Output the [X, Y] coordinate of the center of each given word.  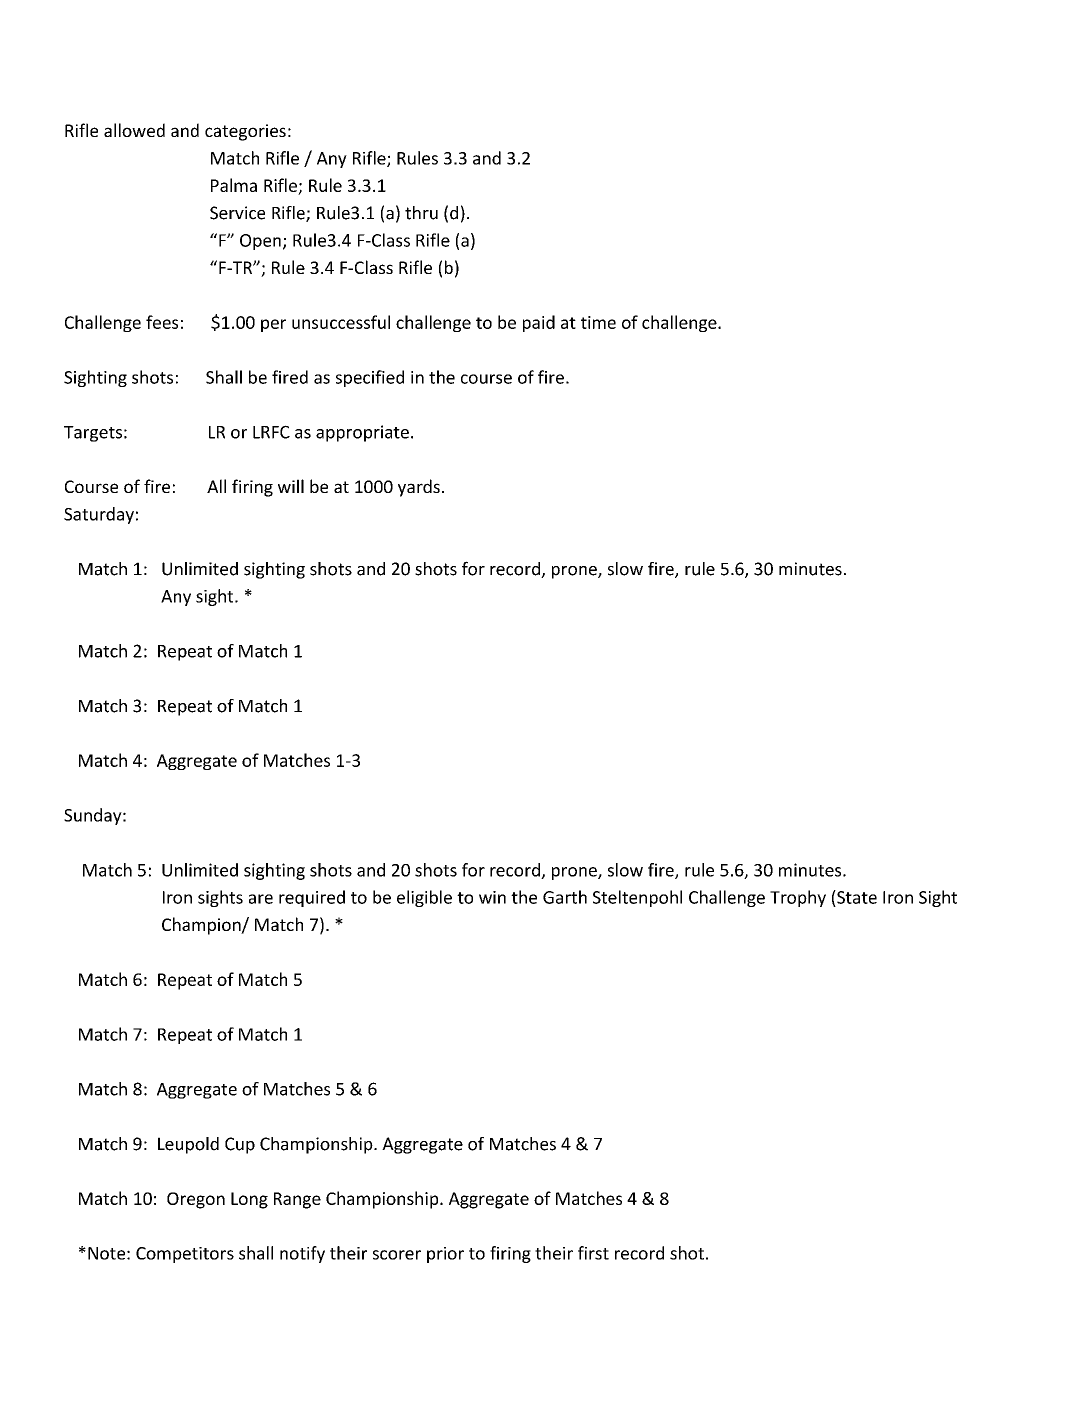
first [593, 1253]
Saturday [99, 515]
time [598, 322]
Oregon [196, 1200]
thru [421, 213]
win [492, 897]
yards [419, 488]
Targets [93, 434]
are [261, 899]
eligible [424, 898]
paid [539, 323]
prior [445, 1255]
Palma [234, 185]
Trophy [798, 898]
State [856, 897]
